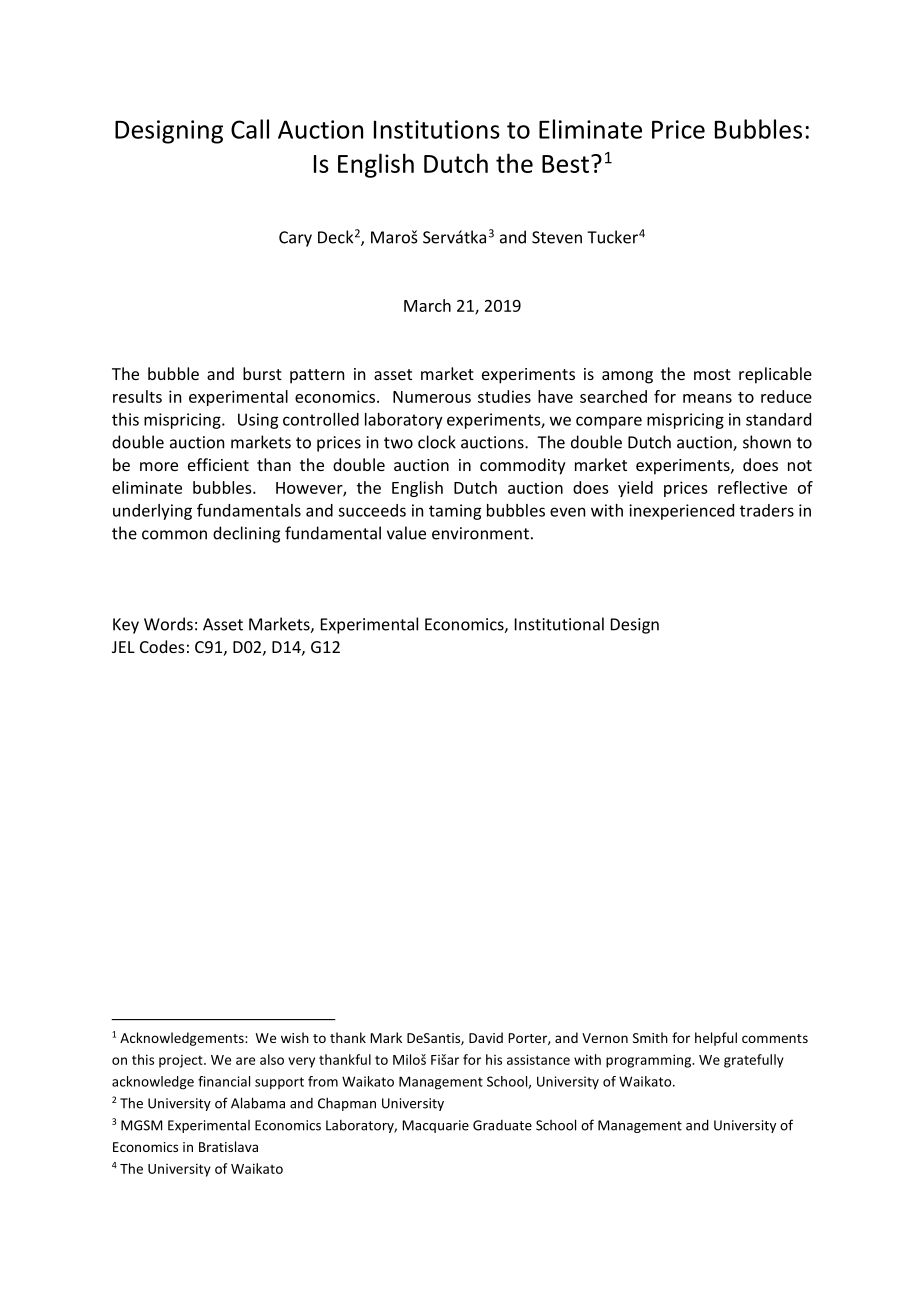  What do you see at coordinates (435, 1126) in the image?
I see `Macquarie` at bounding box center [435, 1126].
